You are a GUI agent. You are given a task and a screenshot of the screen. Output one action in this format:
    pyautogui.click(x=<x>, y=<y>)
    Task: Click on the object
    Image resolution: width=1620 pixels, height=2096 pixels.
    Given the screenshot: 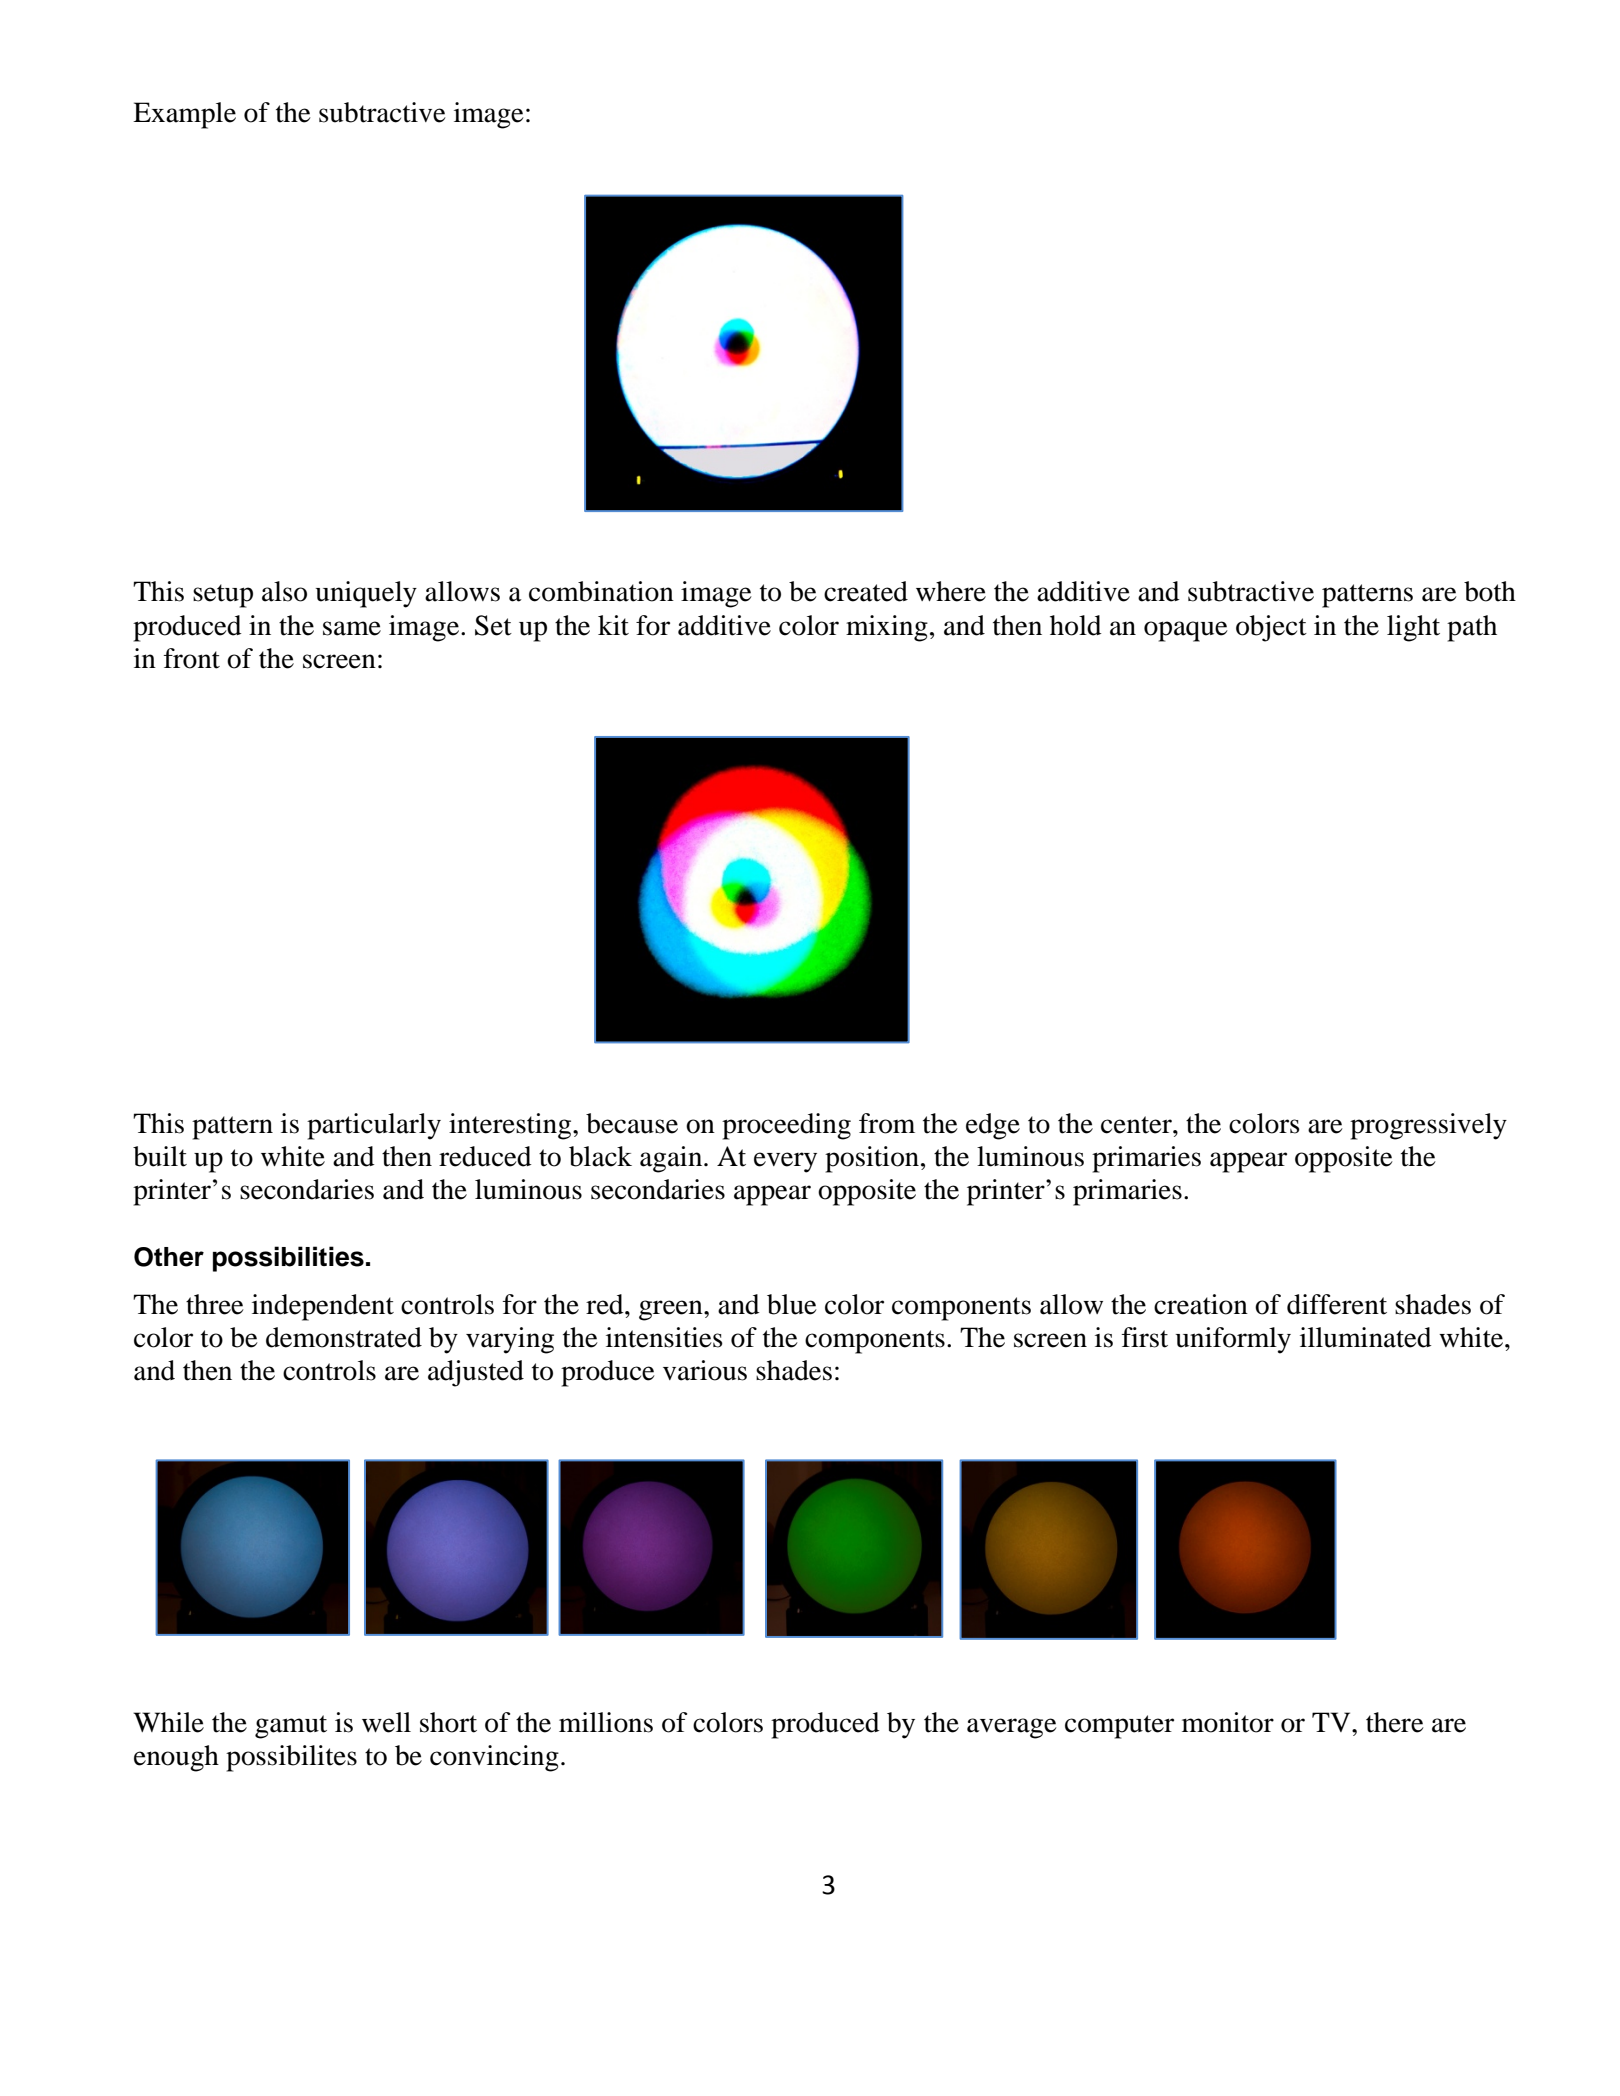 What is the action you would take?
    pyautogui.click(x=1271, y=628)
